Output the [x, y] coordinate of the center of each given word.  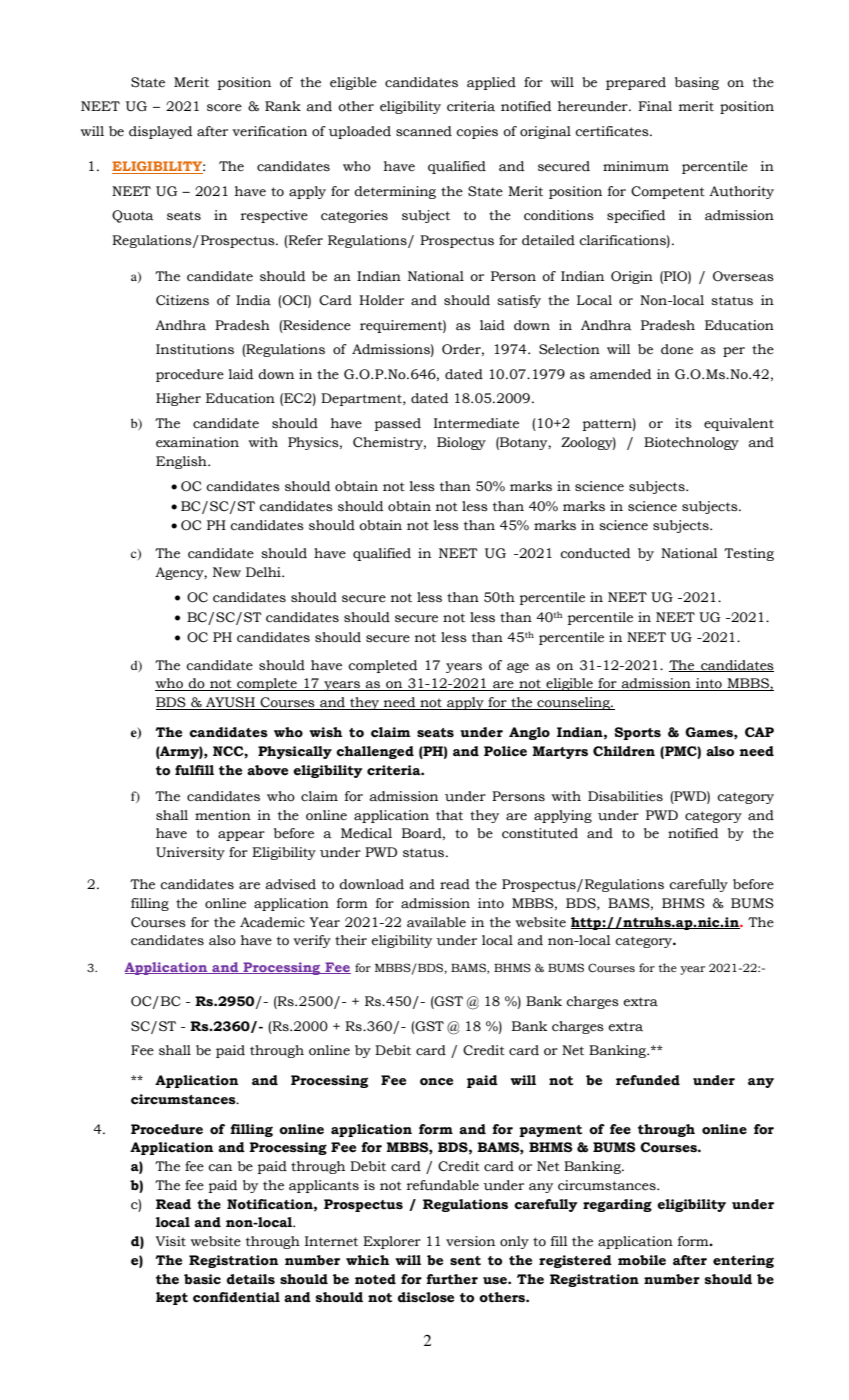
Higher [178, 399]
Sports [638, 733]
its [683, 423]
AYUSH [230, 703]
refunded [648, 1080]
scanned [424, 131]
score [224, 108]
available [436, 922]
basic [202, 1279]
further [452, 1279]
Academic [272, 922]
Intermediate [476, 423]
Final [655, 106]
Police [505, 751]
